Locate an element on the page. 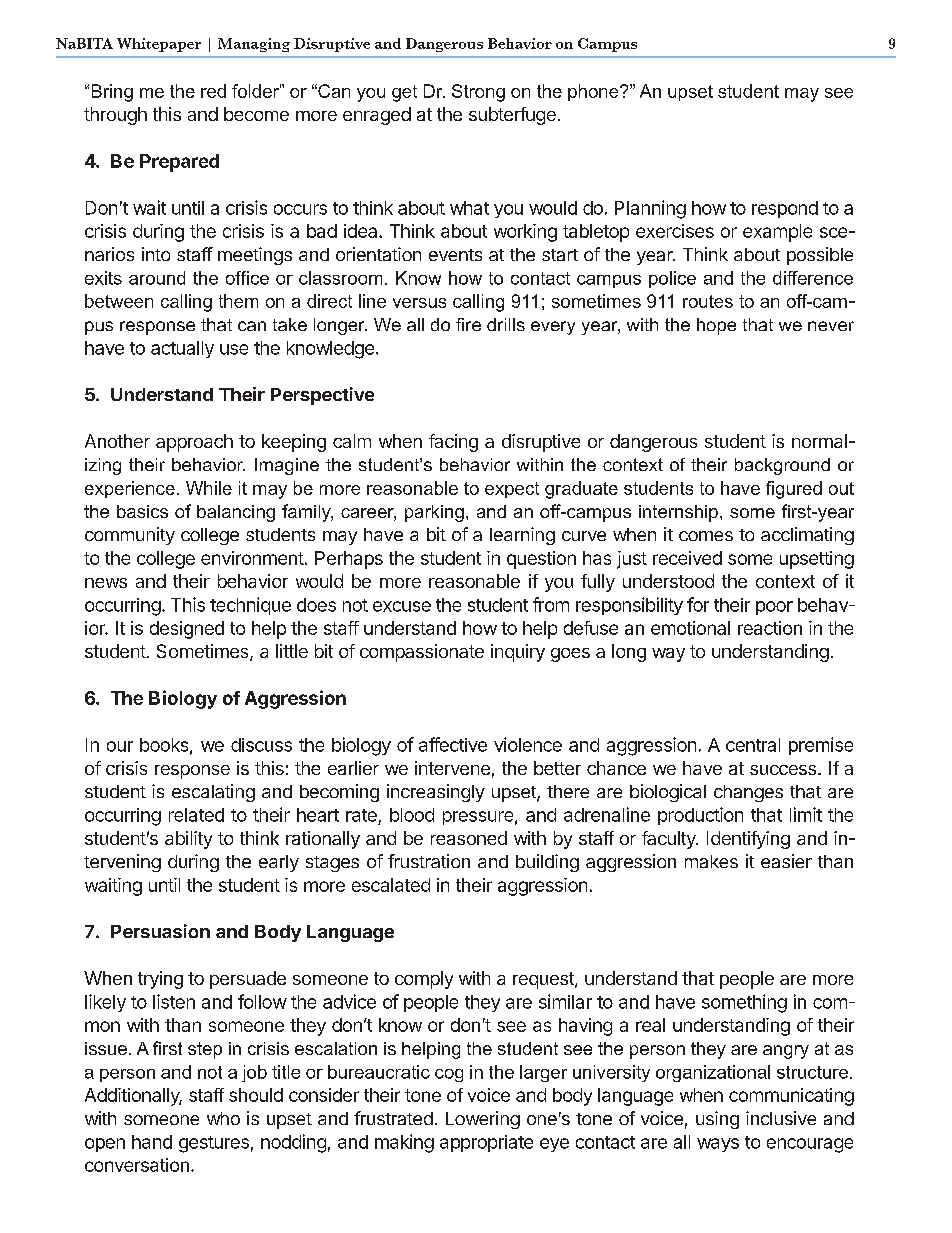 The image size is (952, 1233). fire is located at coordinates (468, 324).
